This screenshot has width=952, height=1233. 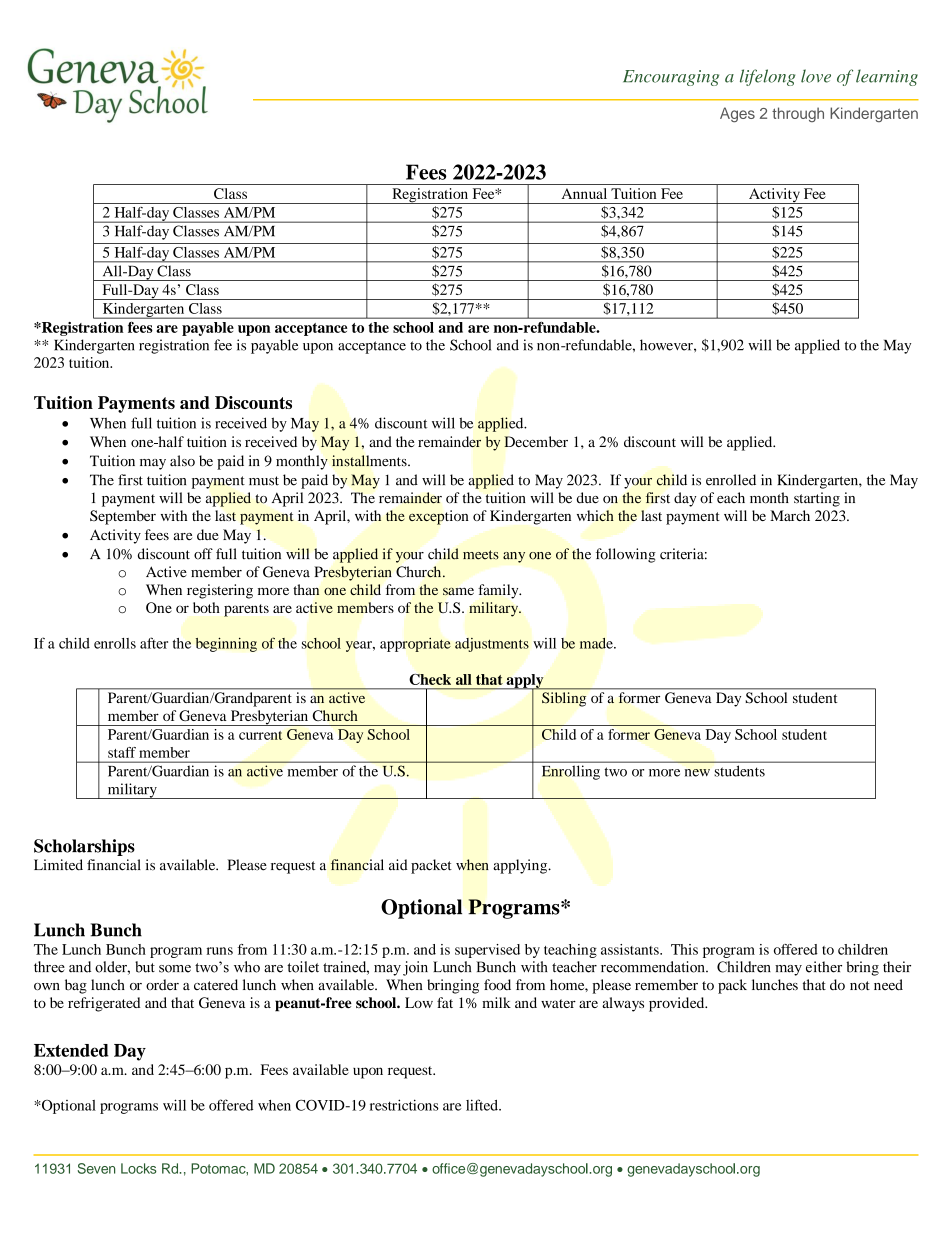 What do you see at coordinates (139, 1168) in the screenshot?
I see `Locks` at bounding box center [139, 1168].
